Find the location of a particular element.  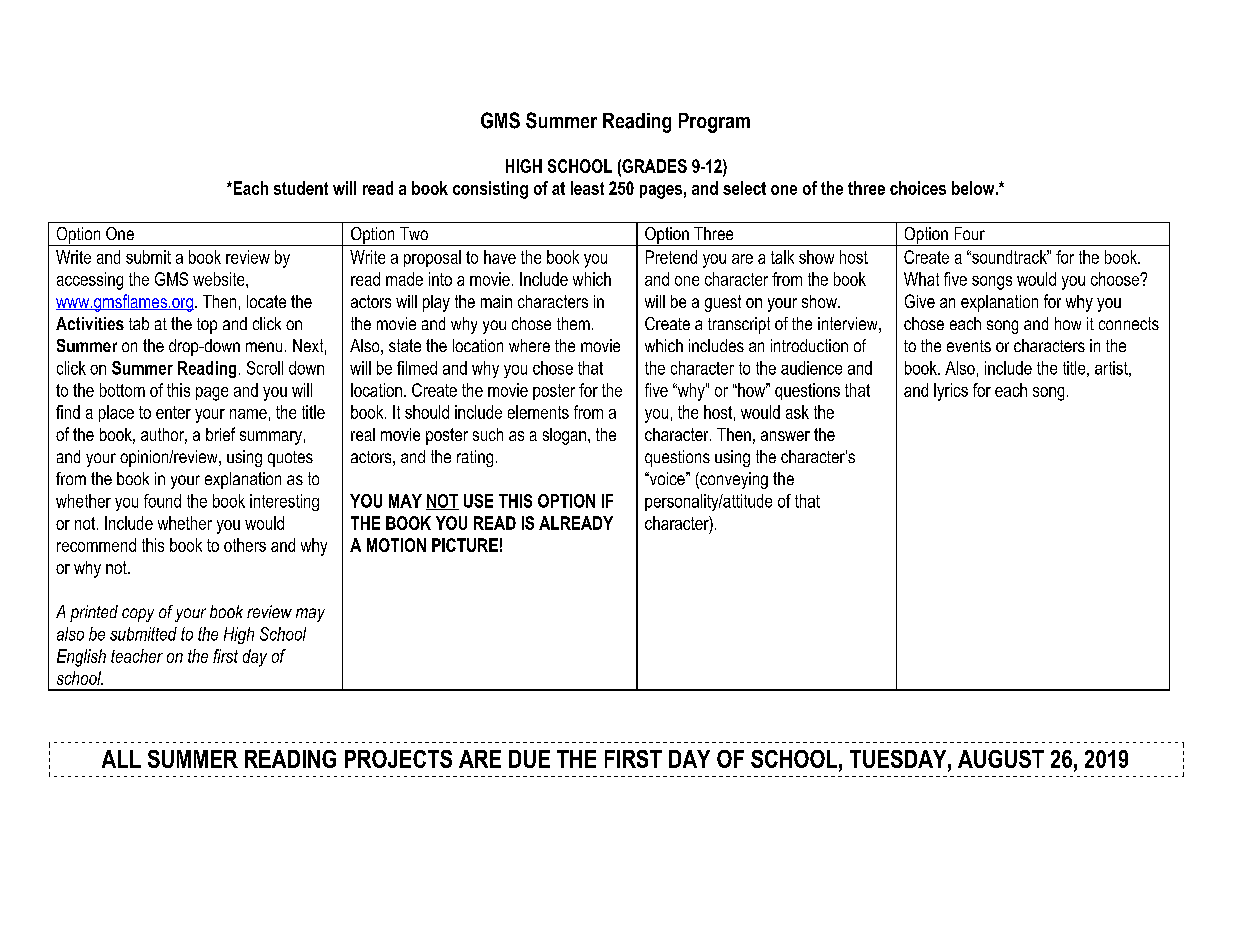

PICTURE is located at coordinates (465, 545).
